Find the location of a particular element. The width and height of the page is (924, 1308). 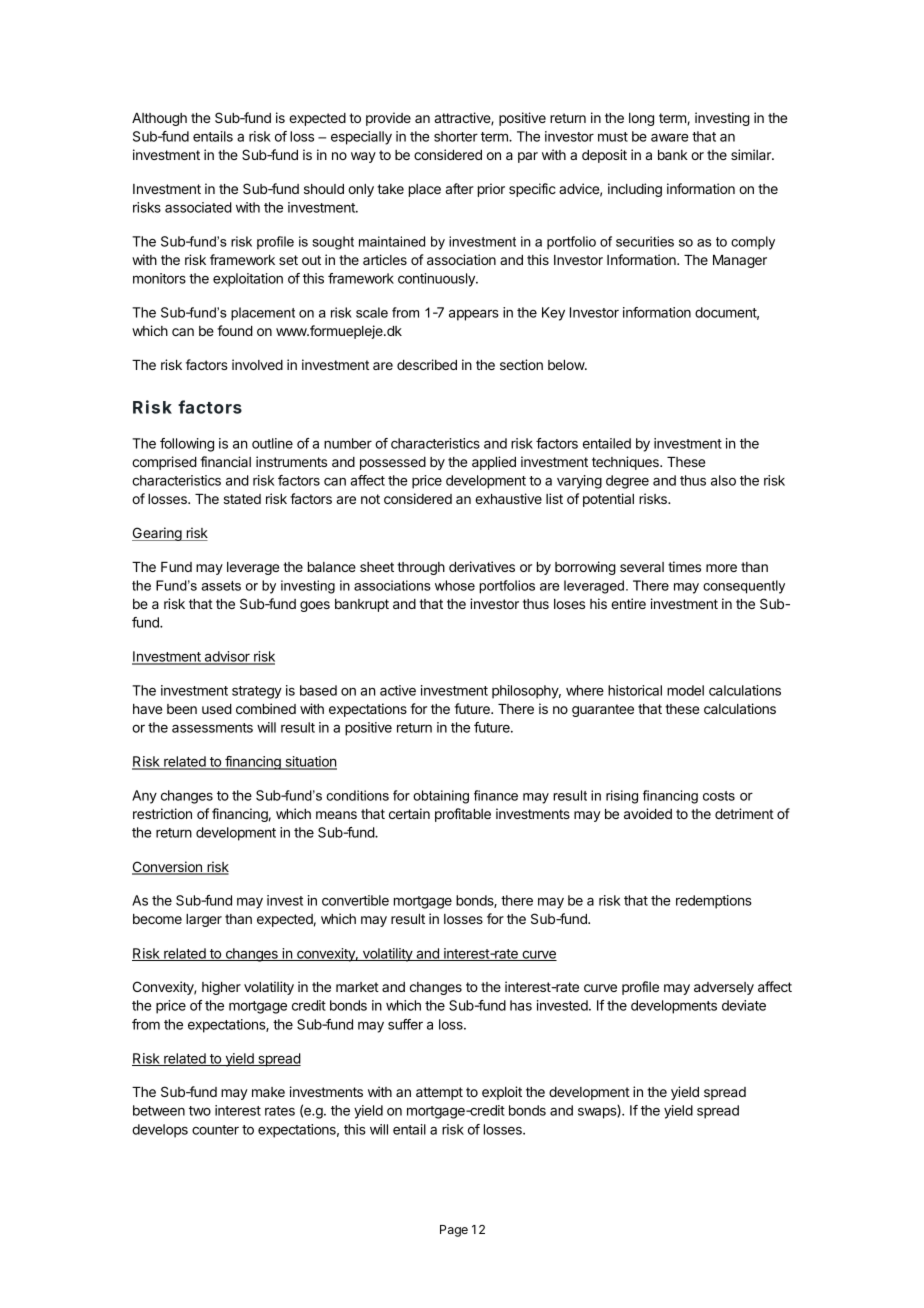

whose is located at coordinates (455, 585).
